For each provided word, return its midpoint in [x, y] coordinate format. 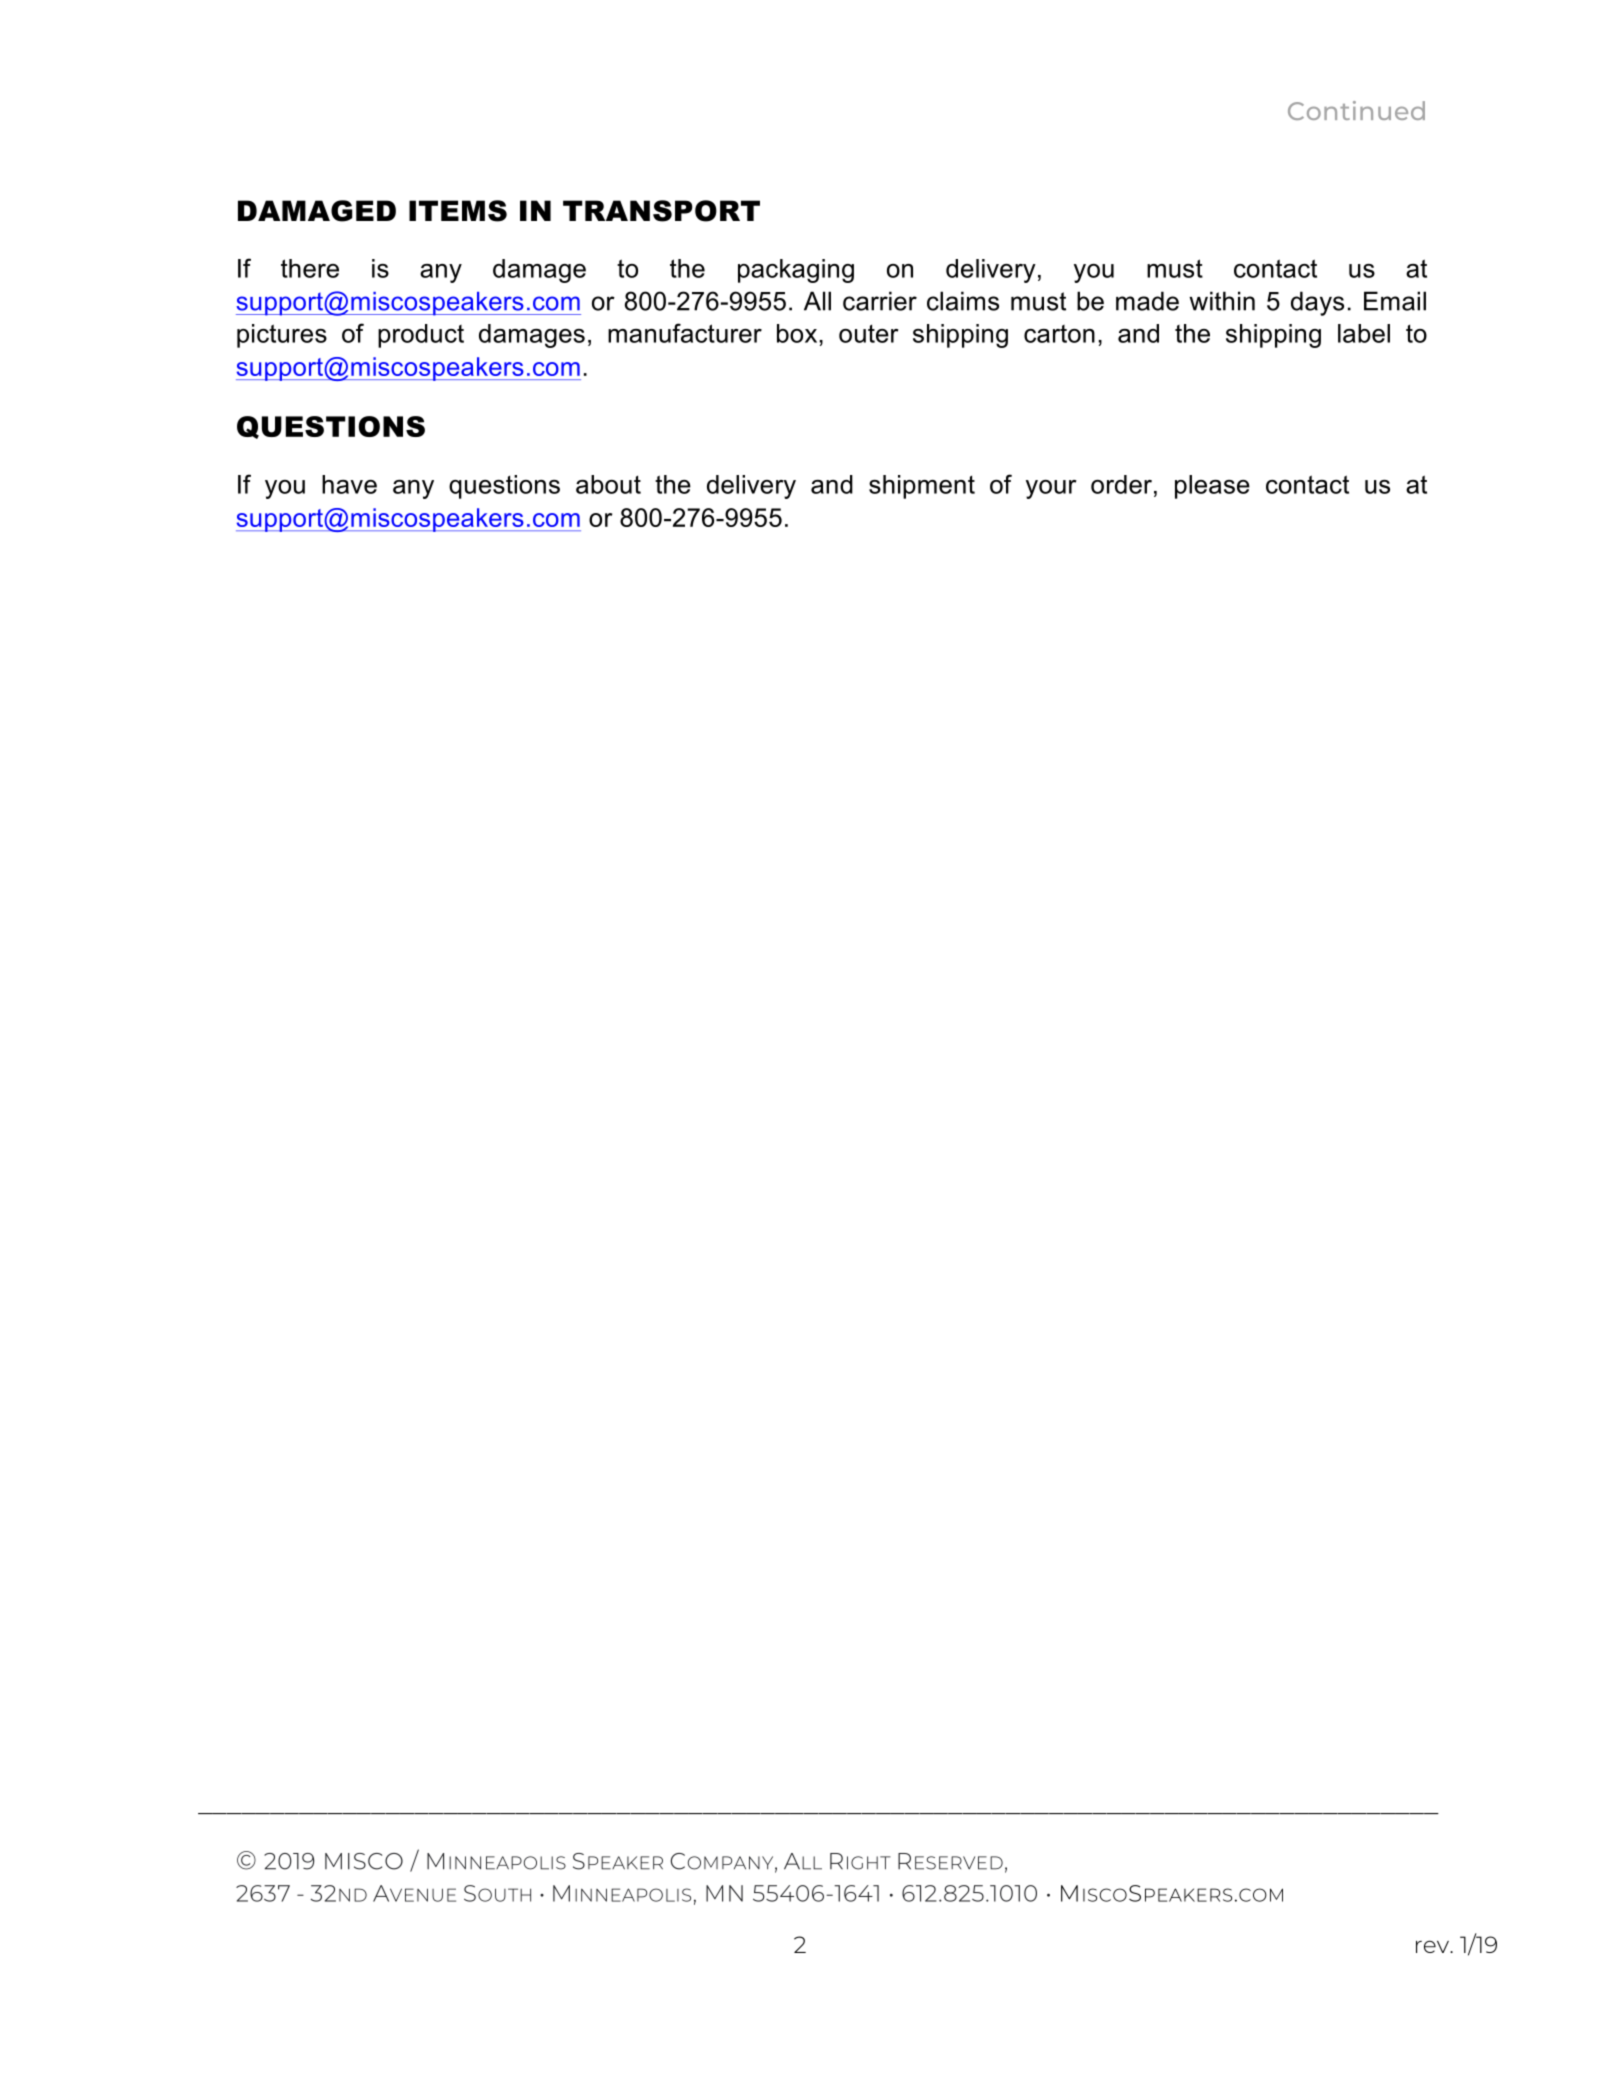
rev [1434, 1946]
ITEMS [458, 211]
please [1212, 487]
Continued [1356, 110]
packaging [796, 271]
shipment [922, 487]
